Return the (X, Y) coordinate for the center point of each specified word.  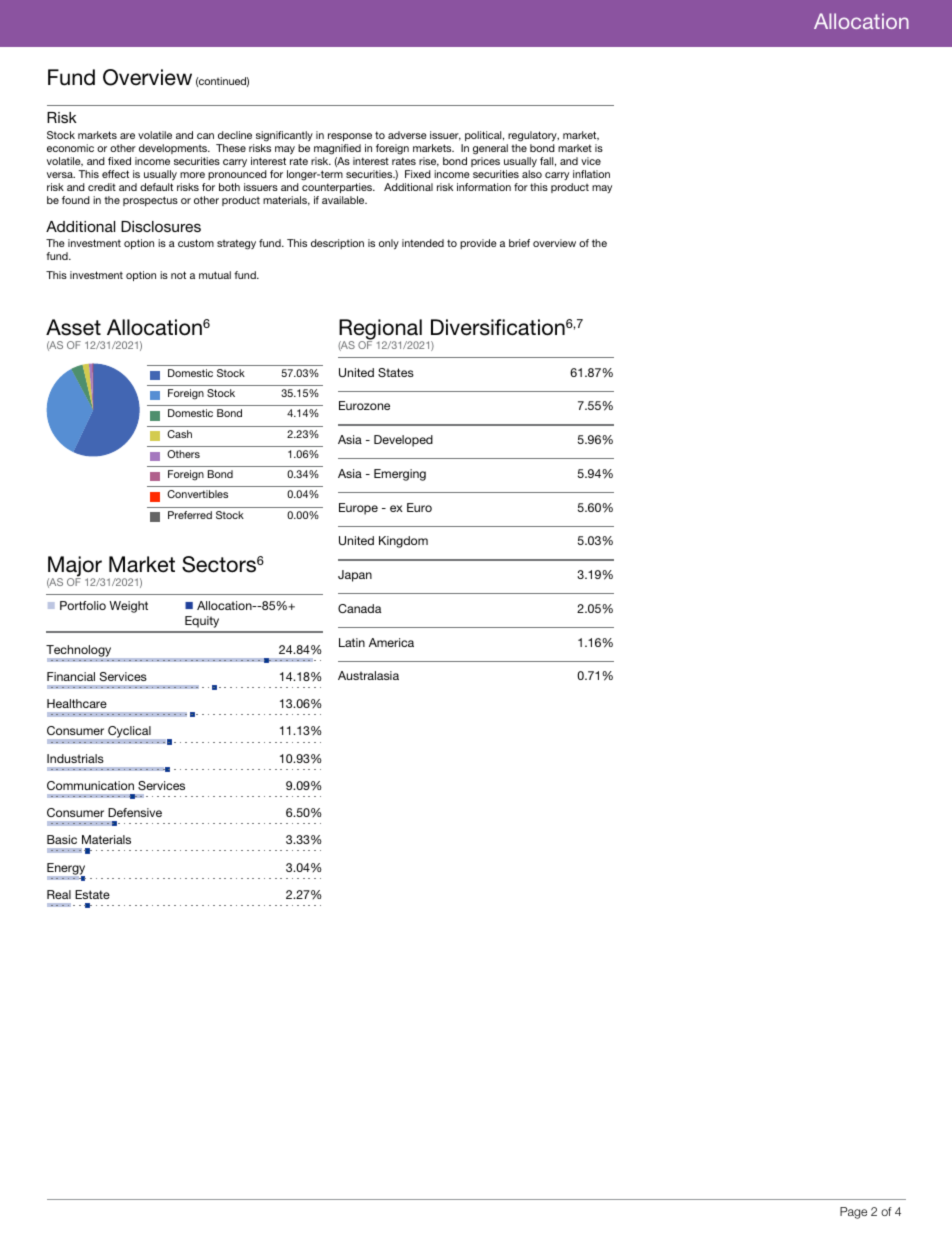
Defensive (135, 812)
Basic (62, 839)
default (156, 187)
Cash (179, 434)
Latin (352, 642)
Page (853, 1213)
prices (485, 162)
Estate (92, 894)
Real (59, 894)
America (391, 642)
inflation (591, 174)
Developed (403, 441)
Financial (71, 676)
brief (519, 243)
